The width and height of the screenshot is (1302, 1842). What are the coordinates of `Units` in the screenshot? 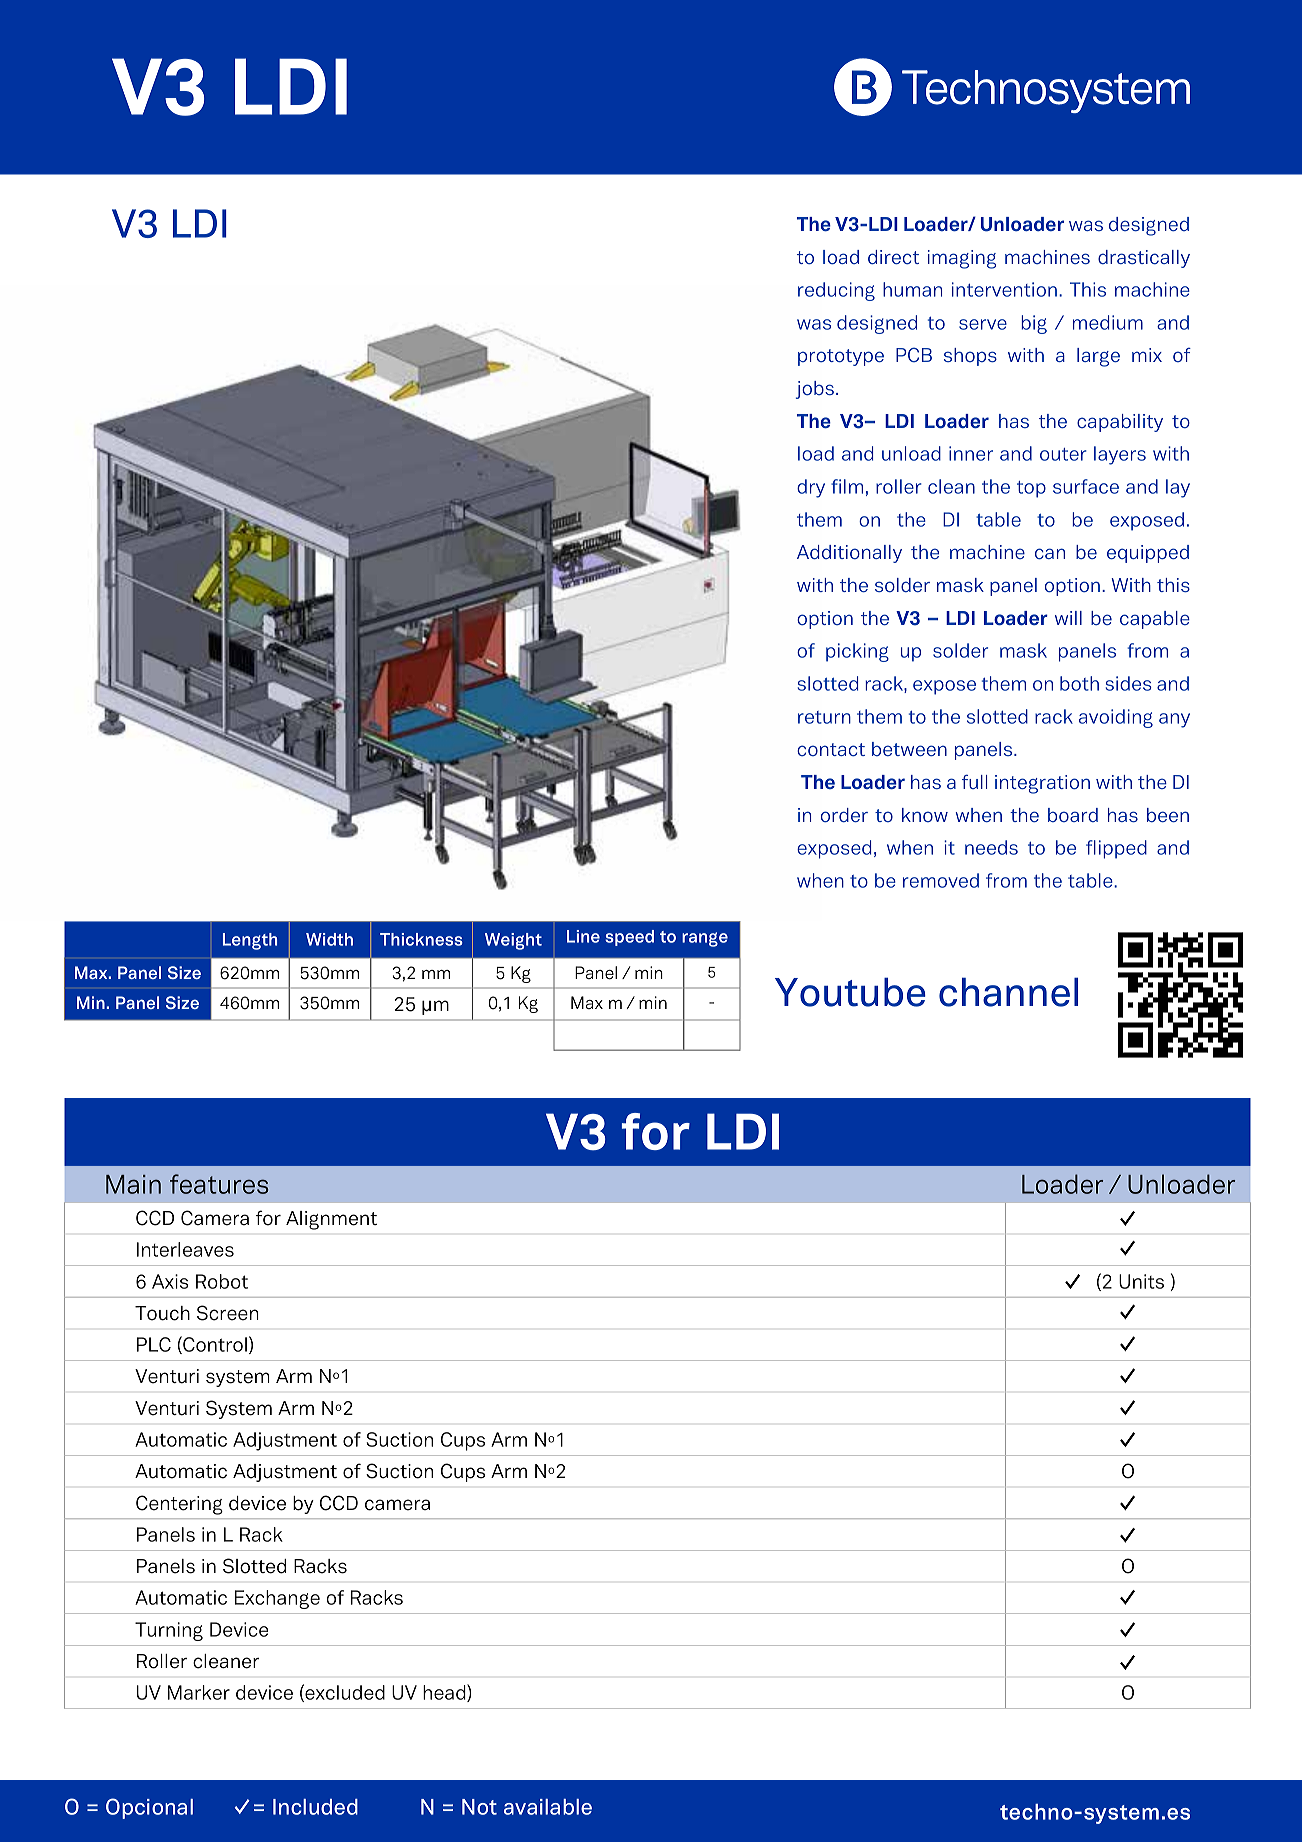 It's located at (1141, 1281).
